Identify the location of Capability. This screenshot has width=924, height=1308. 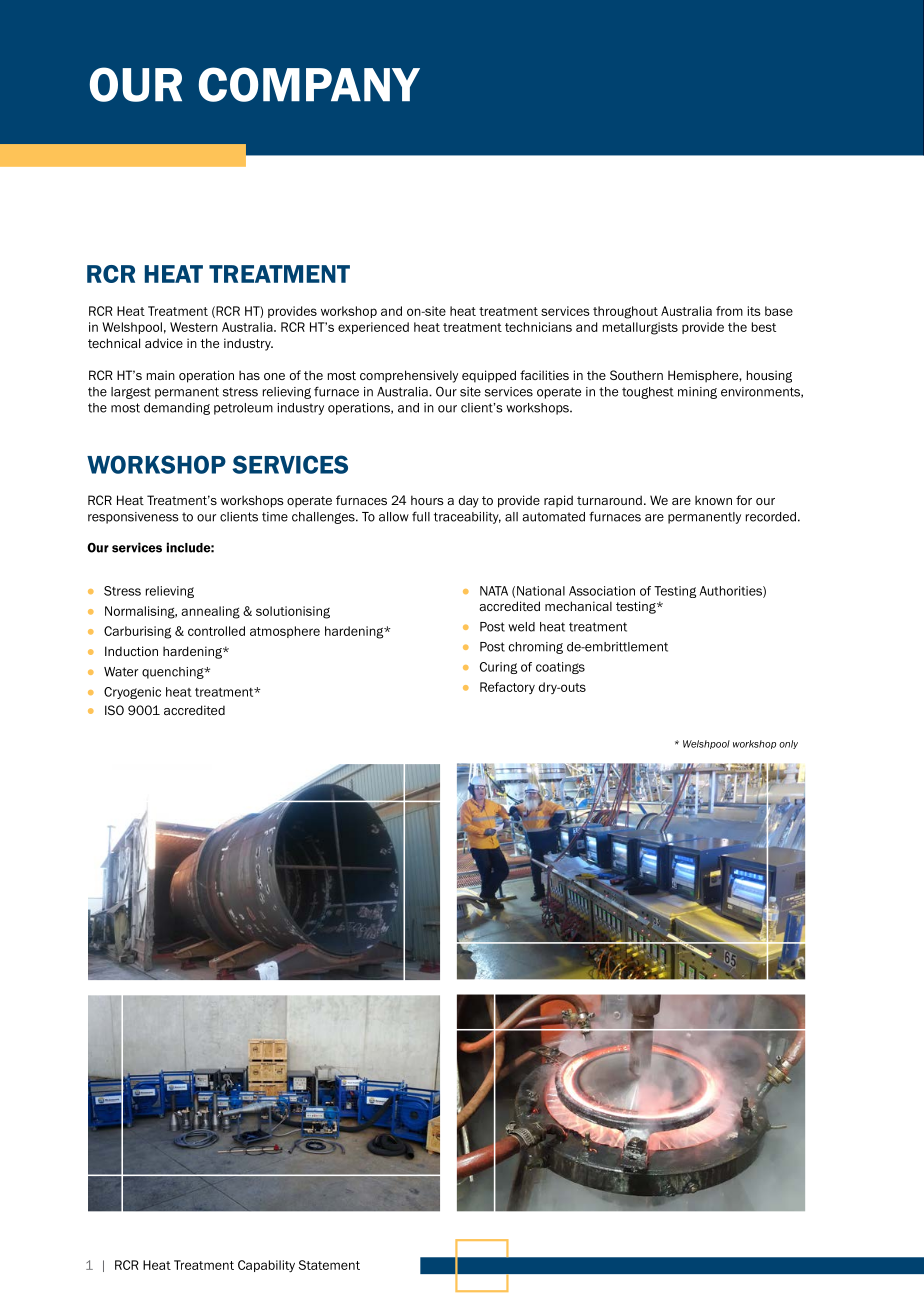
(266, 1266).
